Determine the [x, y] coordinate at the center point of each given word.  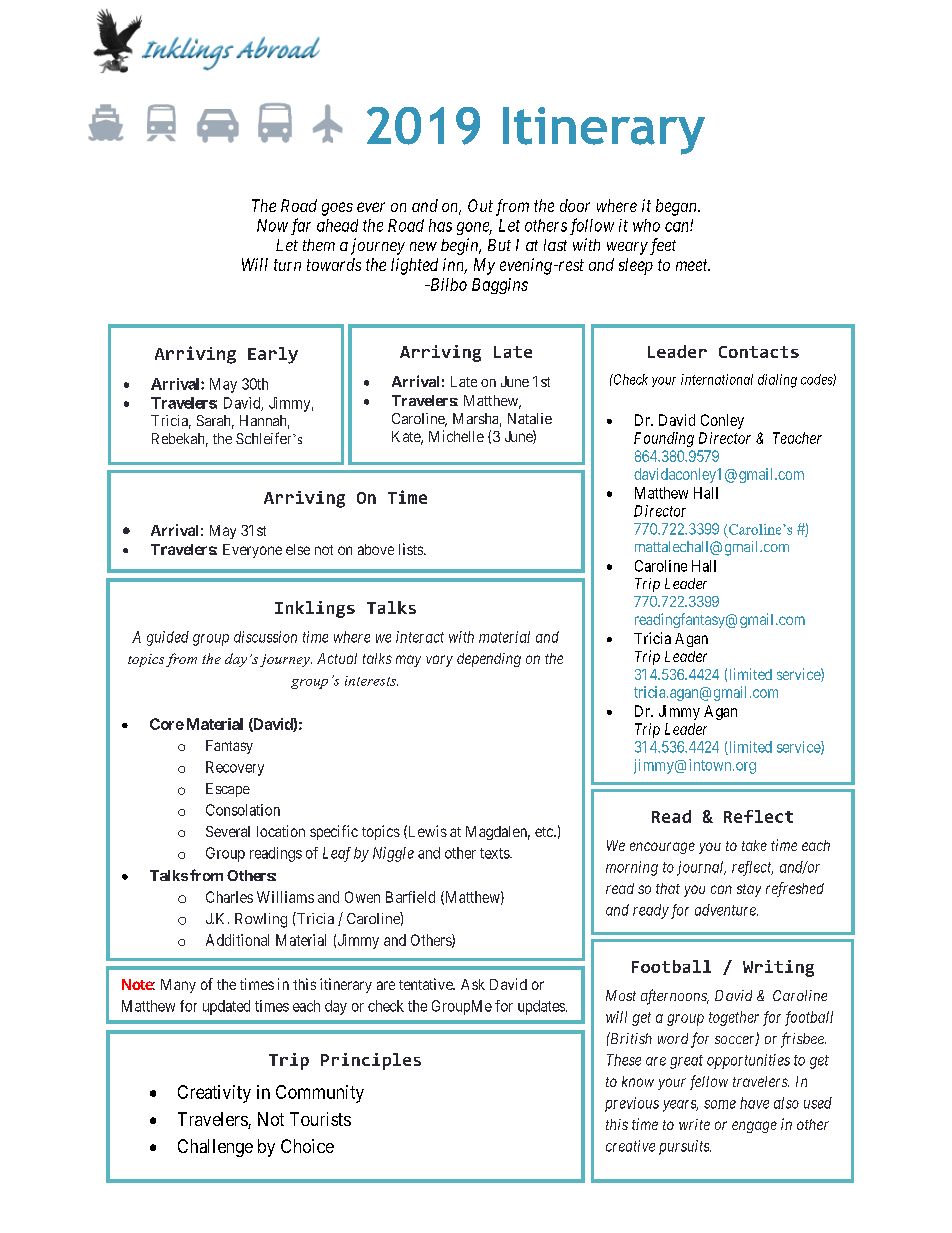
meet [693, 265]
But [499, 245]
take [754, 845]
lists [412, 549]
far [301, 226]
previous [632, 1104]
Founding [664, 439]
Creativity [214, 1094]
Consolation [243, 810]
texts [495, 853]
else [298, 549]
